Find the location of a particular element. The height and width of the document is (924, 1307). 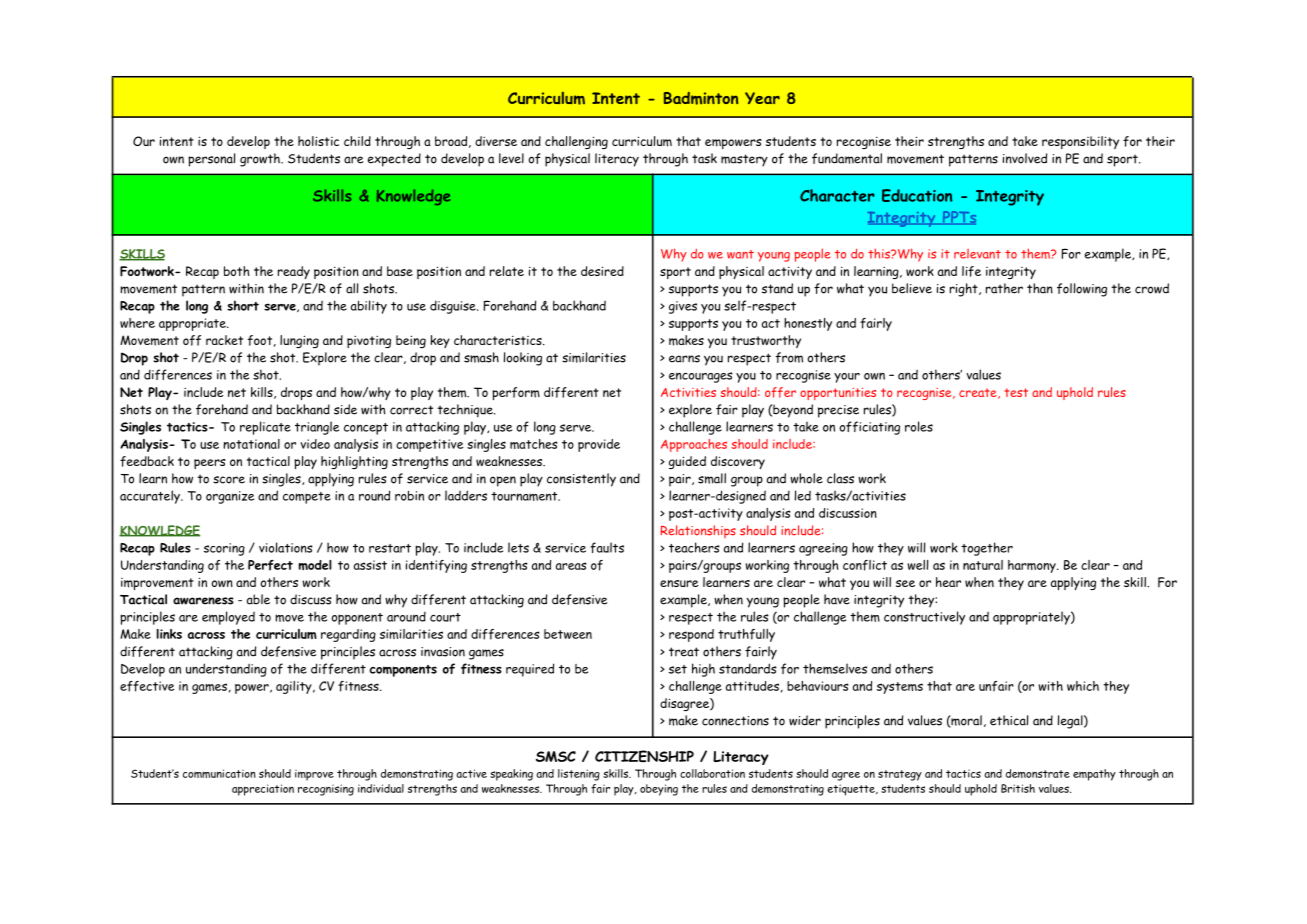

provide is located at coordinates (599, 445).
